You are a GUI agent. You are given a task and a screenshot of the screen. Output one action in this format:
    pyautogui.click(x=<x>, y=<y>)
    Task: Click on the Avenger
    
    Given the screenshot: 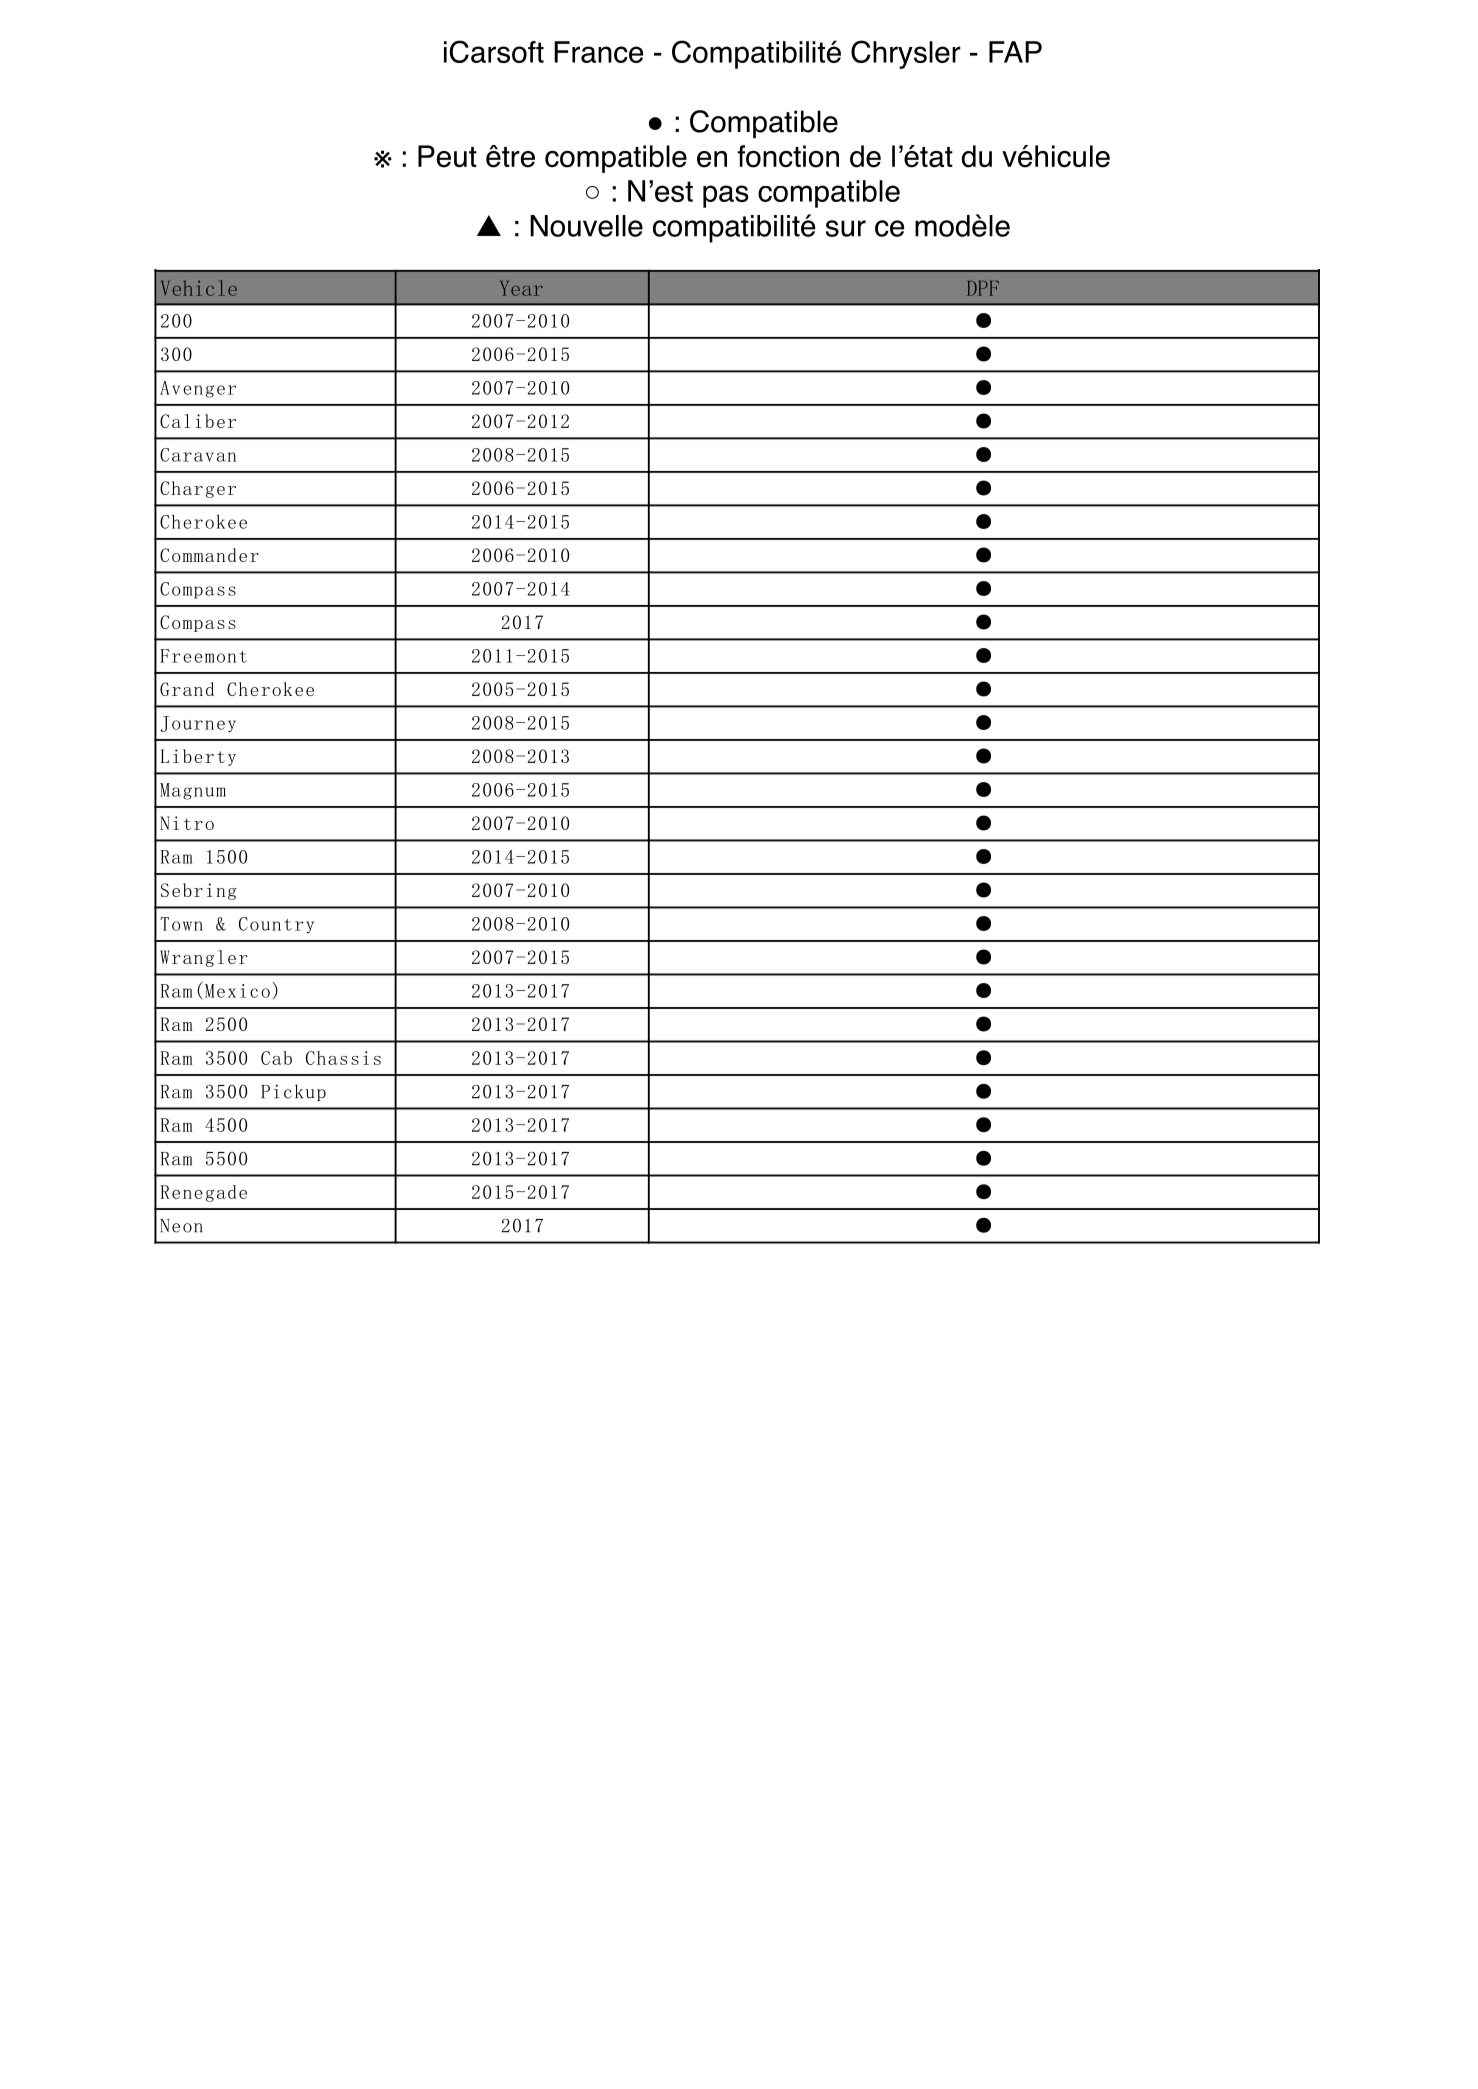 What is the action you would take?
    pyautogui.click(x=198, y=389)
